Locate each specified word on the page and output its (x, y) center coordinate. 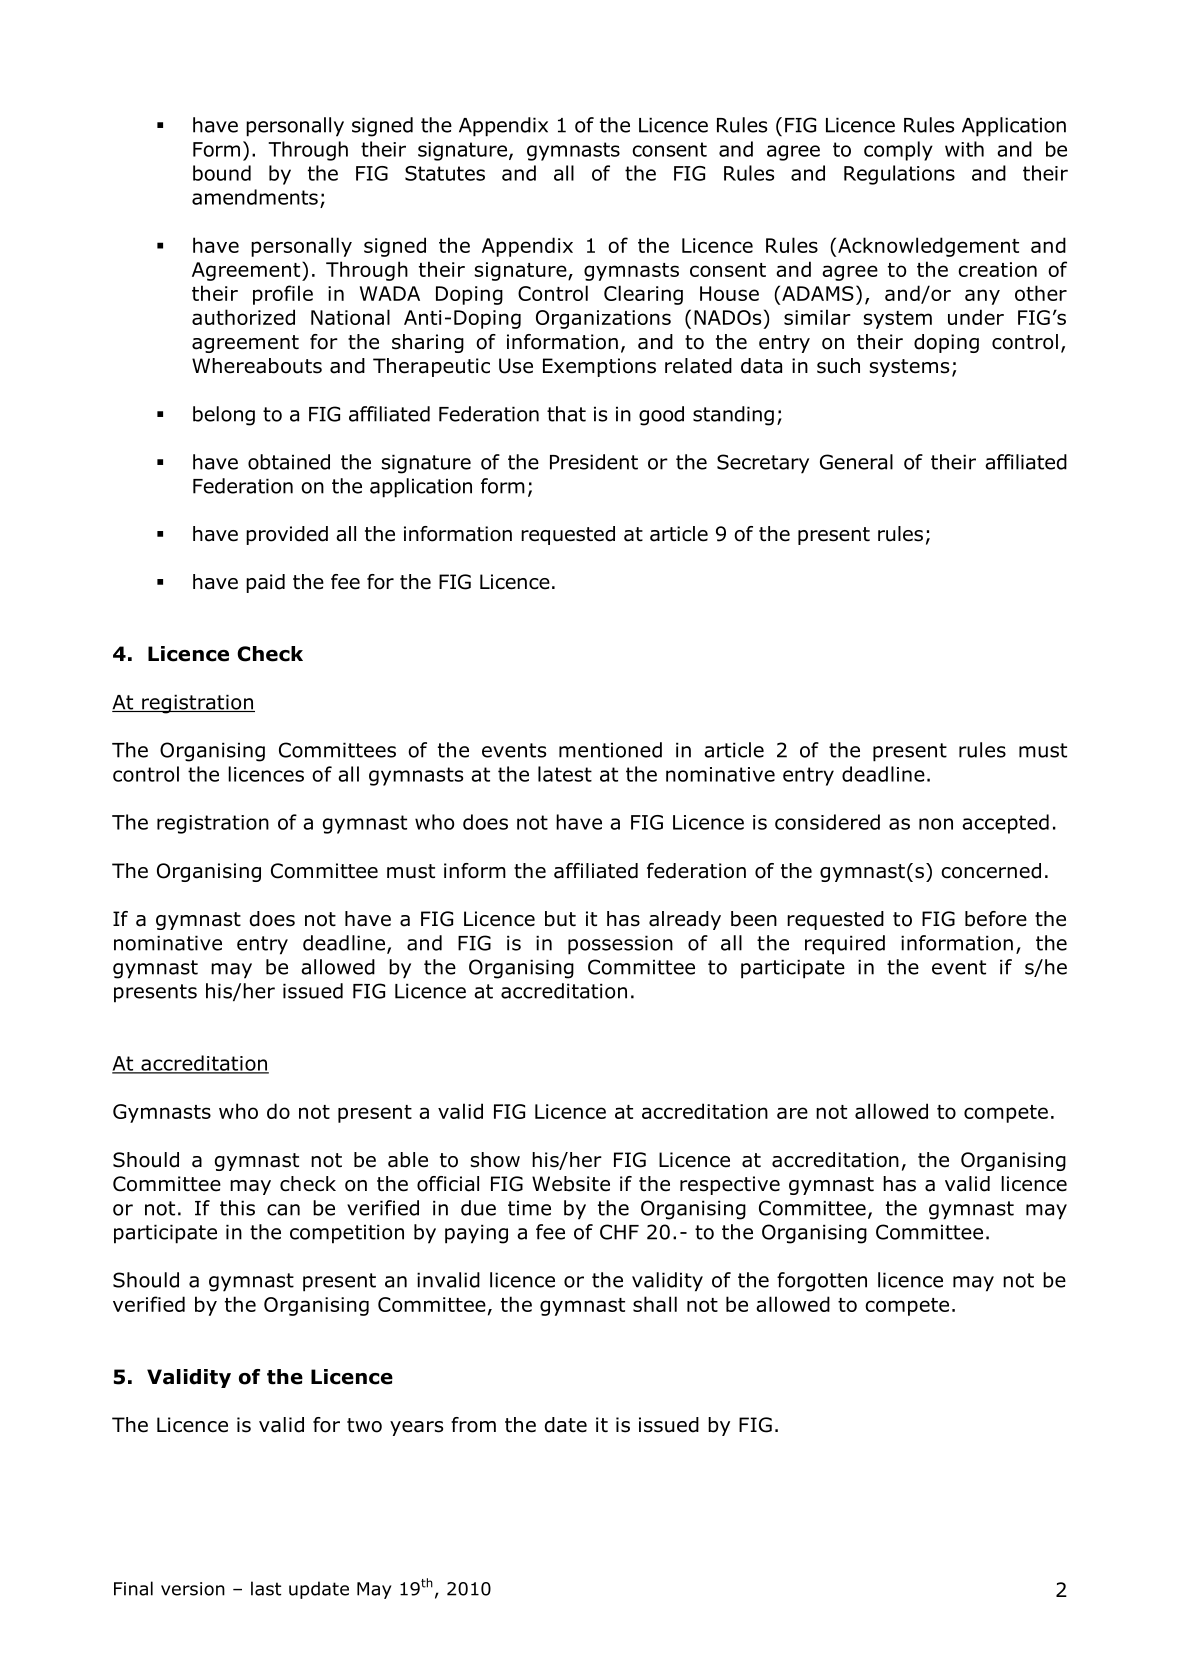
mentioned (610, 750)
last (266, 1588)
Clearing (643, 295)
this (237, 1208)
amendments (255, 197)
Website (571, 1184)
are (792, 1113)
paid (265, 583)
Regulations (899, 175)
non (936, 824)
